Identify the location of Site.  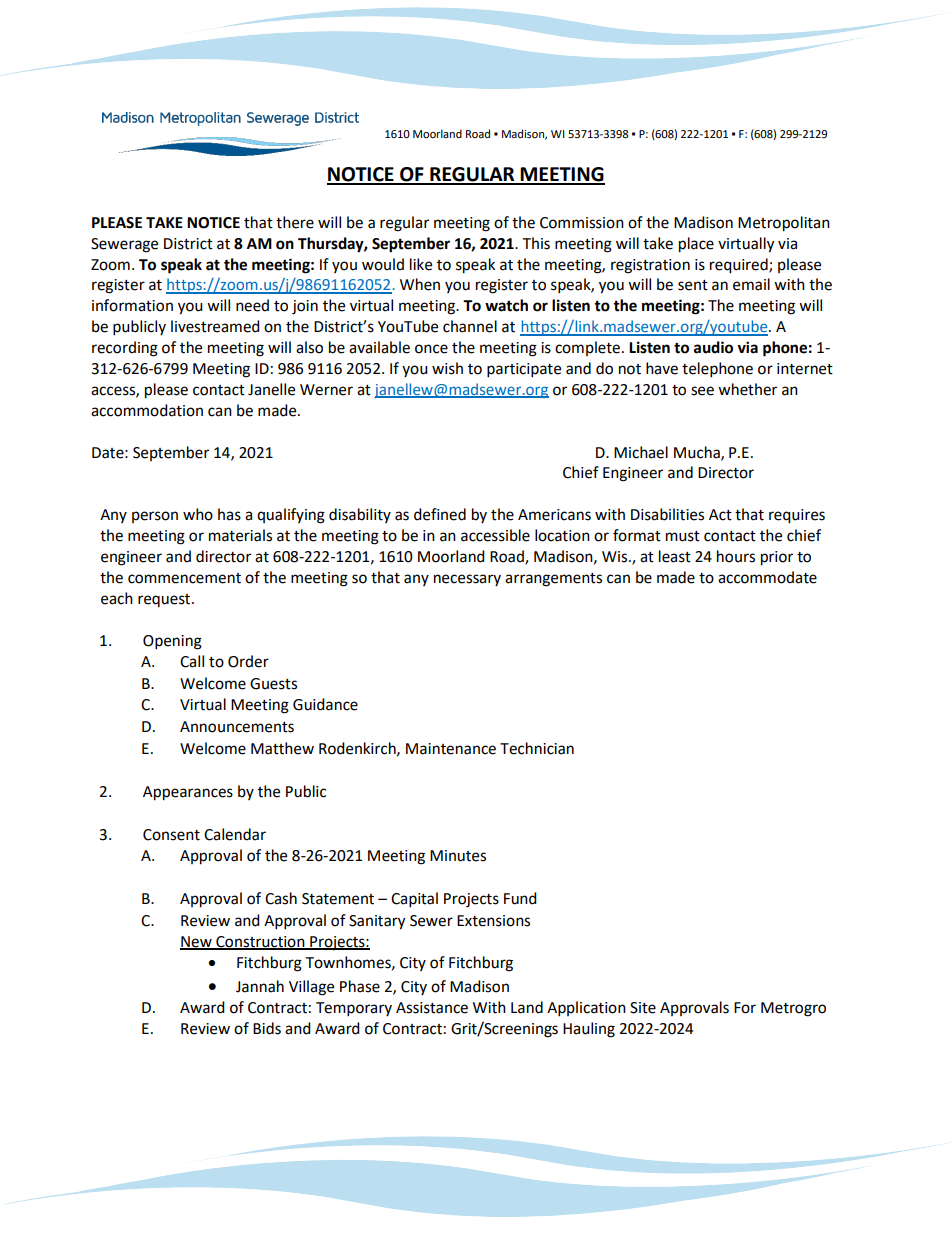
(643, 1008).
